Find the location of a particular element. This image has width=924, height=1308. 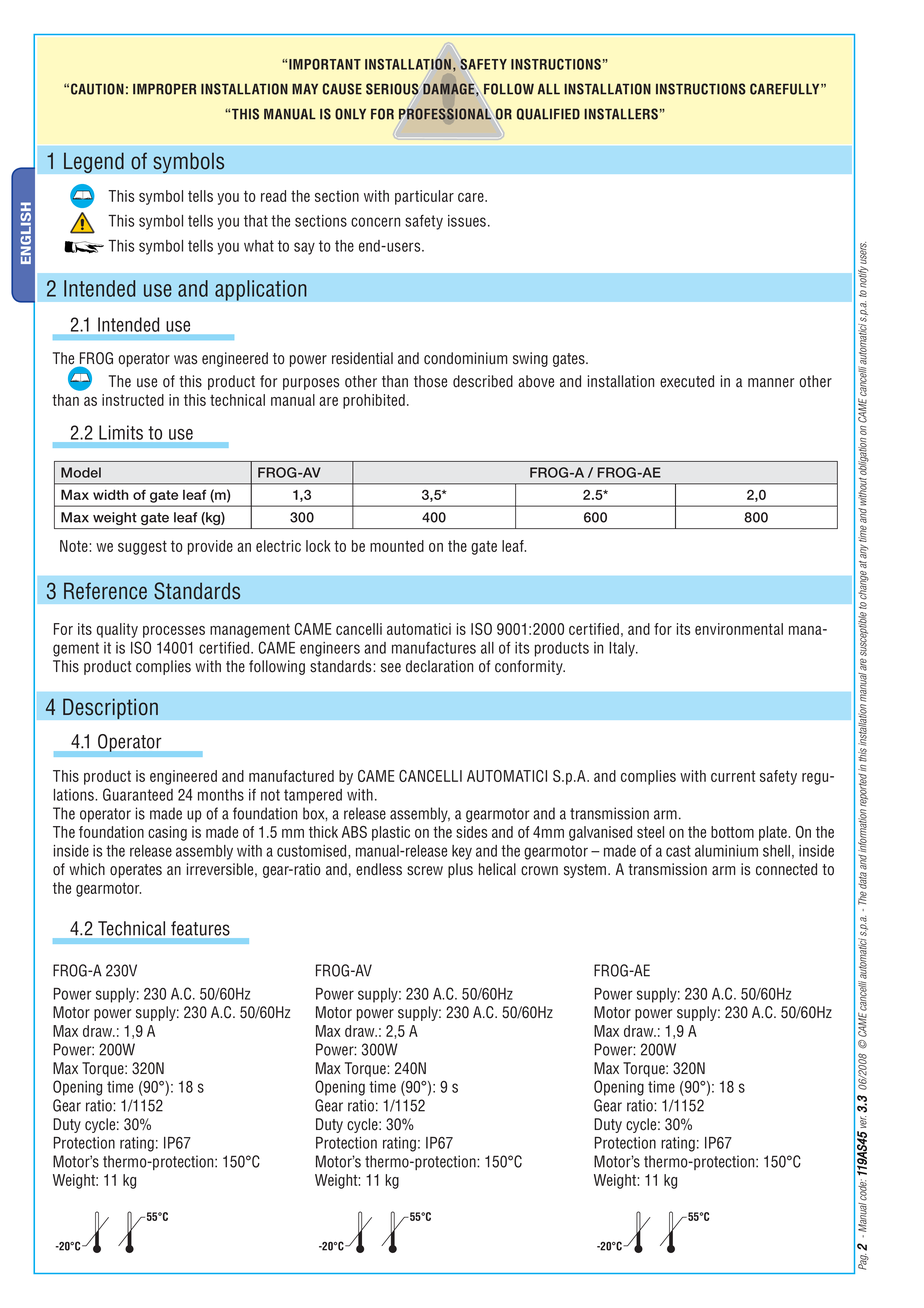

screw is located at coordinates (425, 871).
